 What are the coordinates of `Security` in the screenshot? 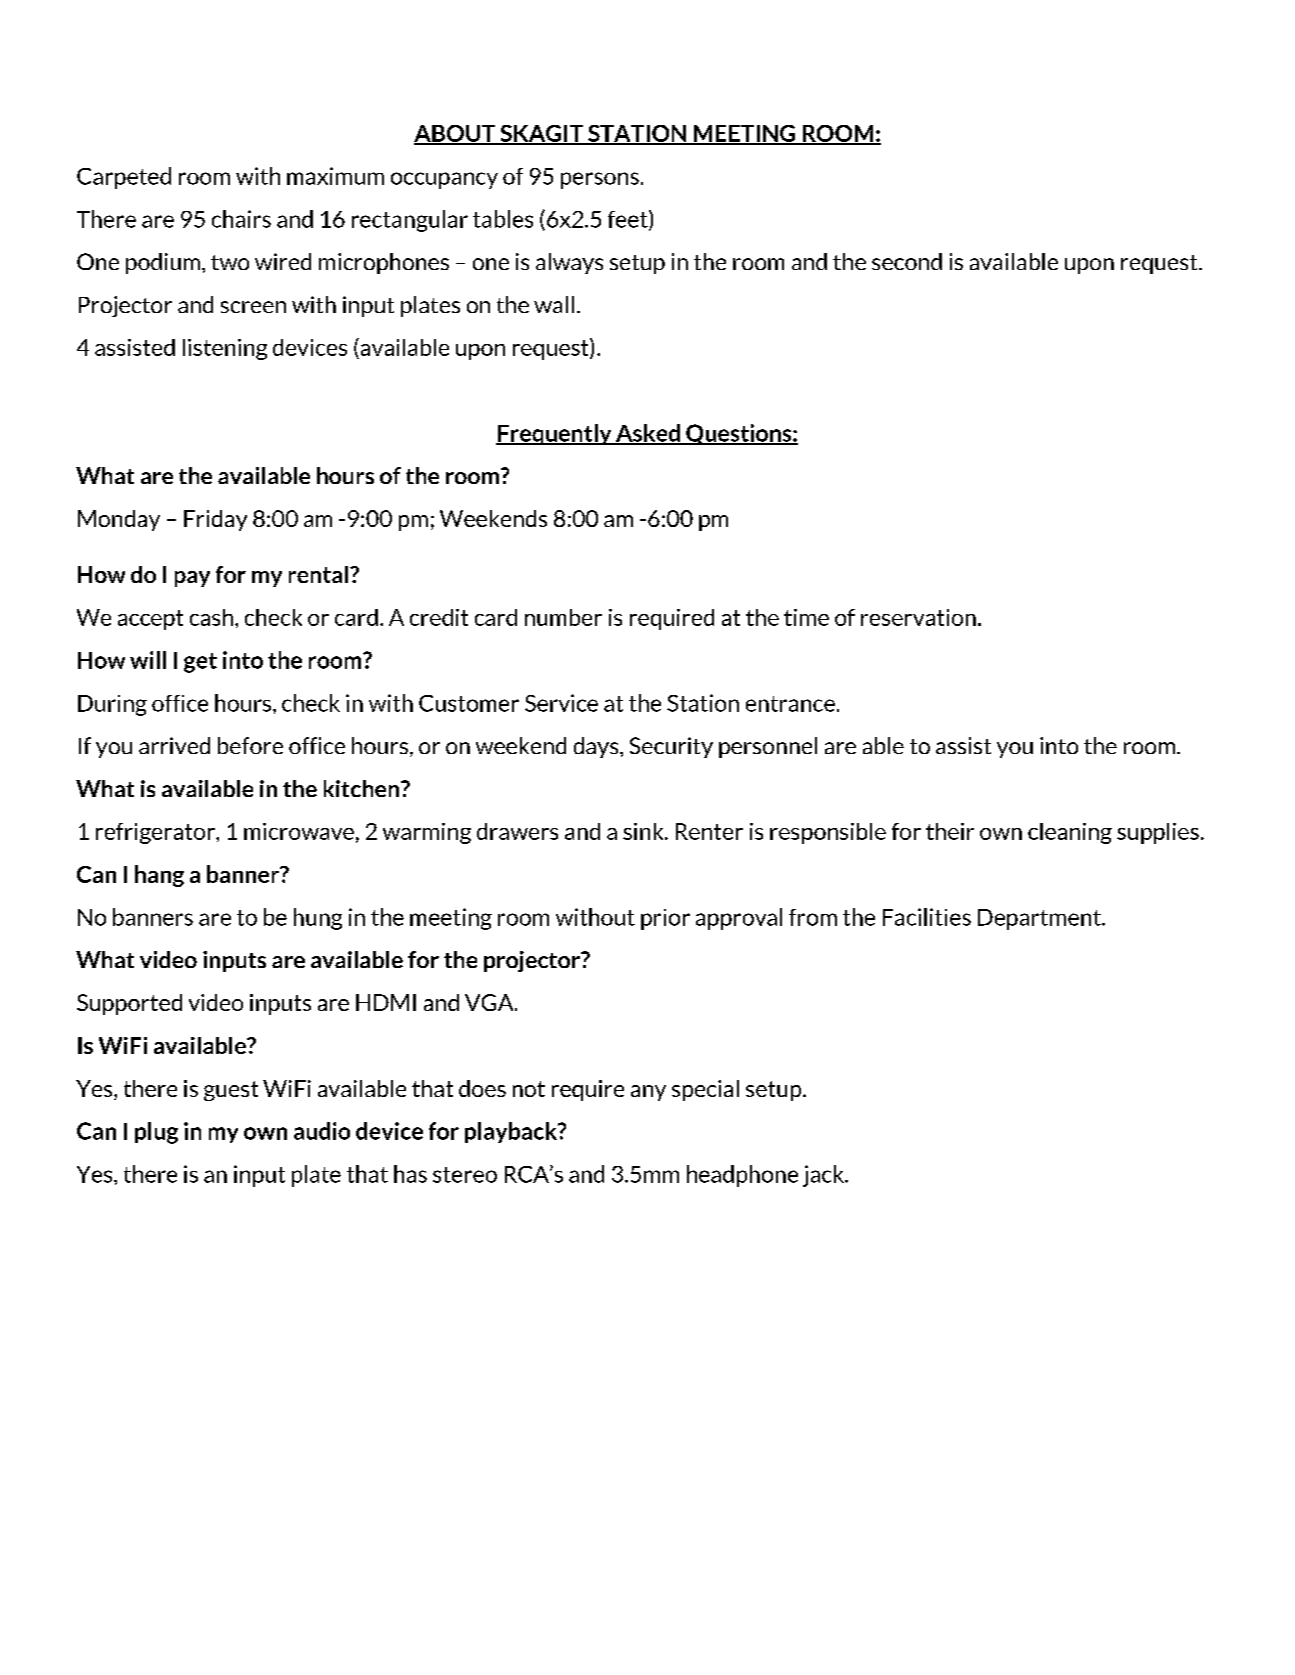 It's located at (671, 747).
